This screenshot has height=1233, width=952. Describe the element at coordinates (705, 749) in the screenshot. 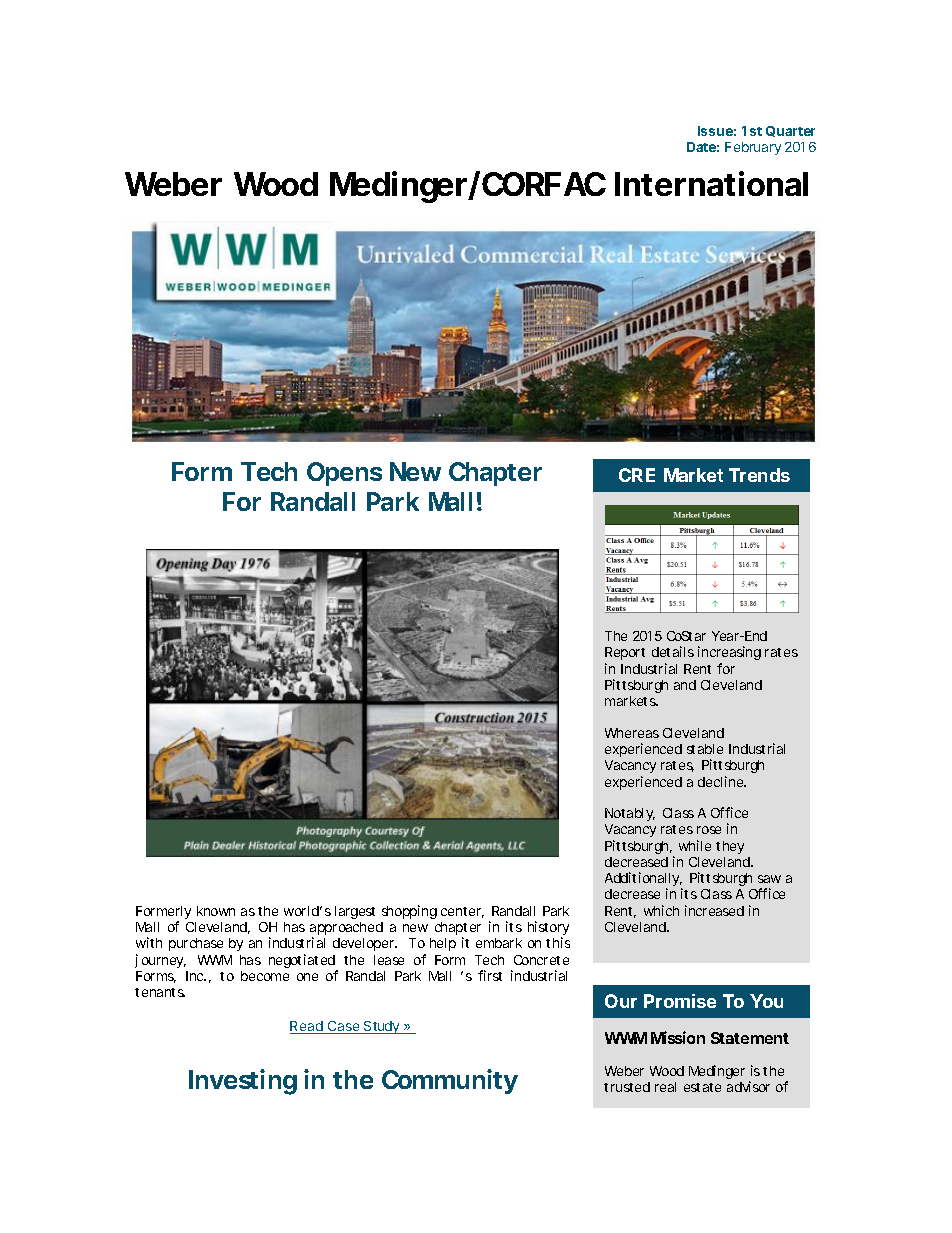

I see `stable` at that location.
